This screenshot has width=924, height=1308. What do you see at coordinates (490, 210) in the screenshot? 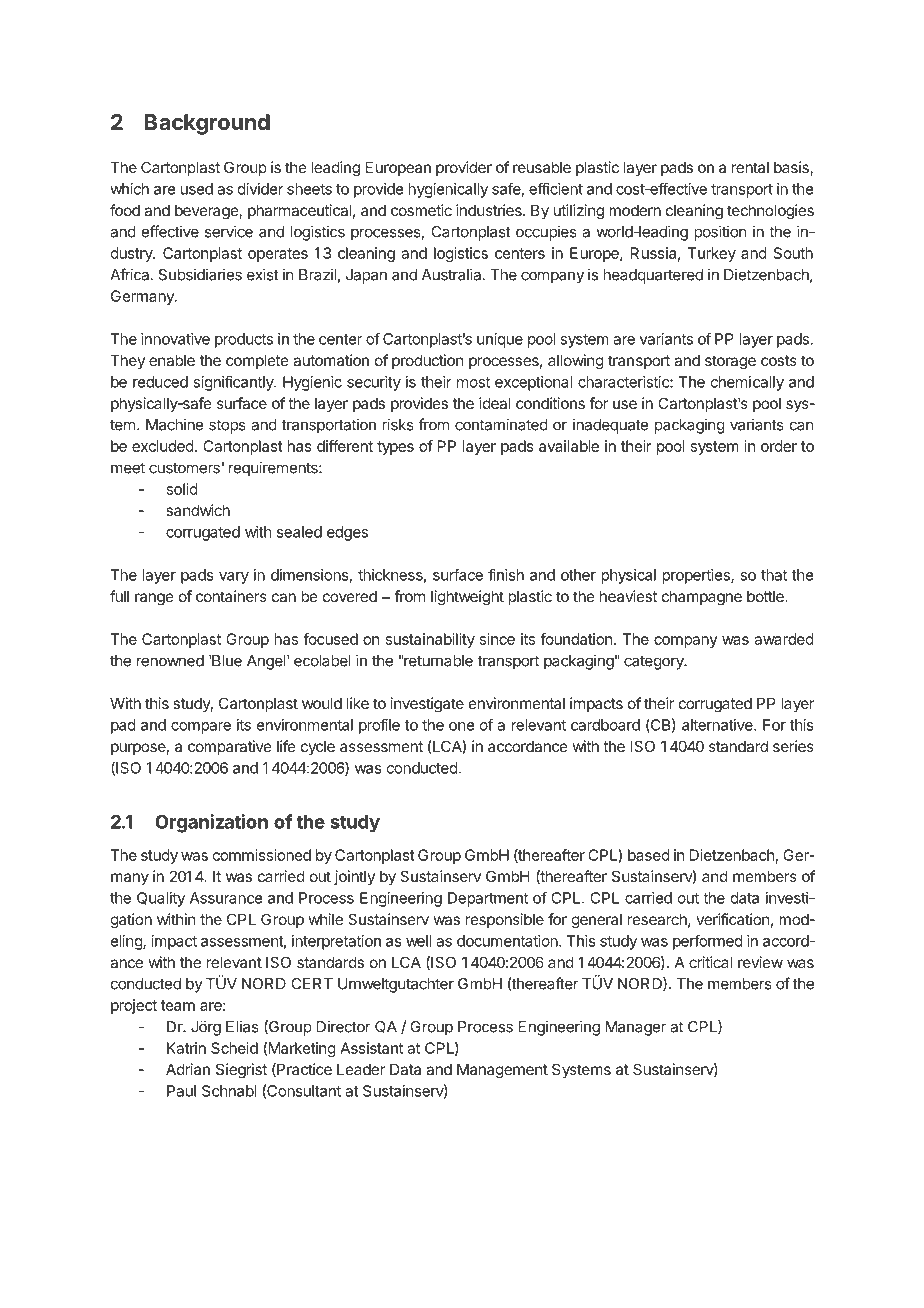
I see `industries` at bounding box center [490, 210].
